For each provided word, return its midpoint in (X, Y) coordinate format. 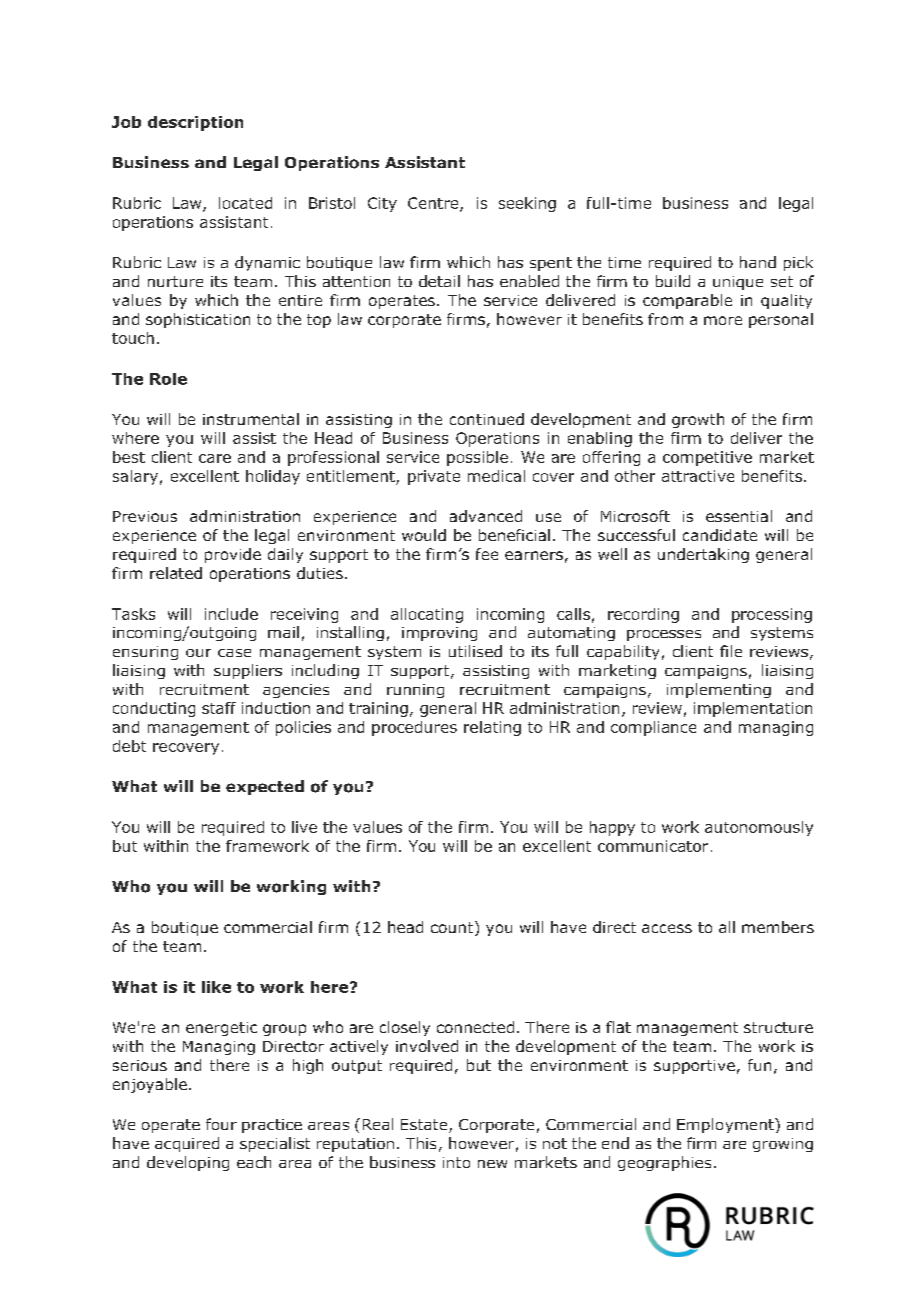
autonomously (759, 828)
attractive (698, 476)
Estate (425, 1126)
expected (265, 787)
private (434, 477)
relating (492, 728)
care (215, 458)
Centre (434, 204)
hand (758, 262)
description (195, 123)
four (221, 1124)
